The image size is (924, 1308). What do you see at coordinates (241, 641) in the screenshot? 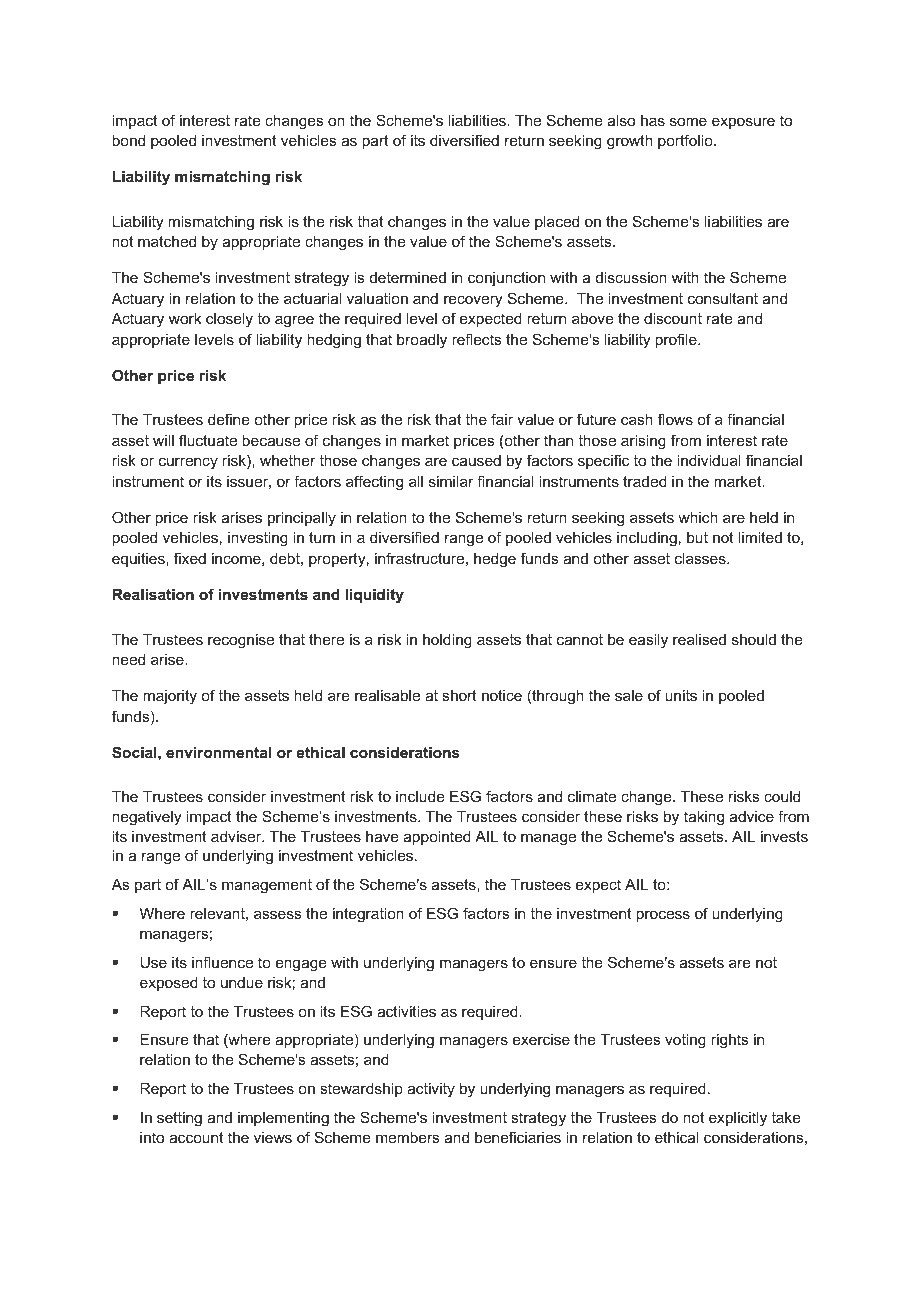
I see `recognise` at bounding box center [241, 641].
